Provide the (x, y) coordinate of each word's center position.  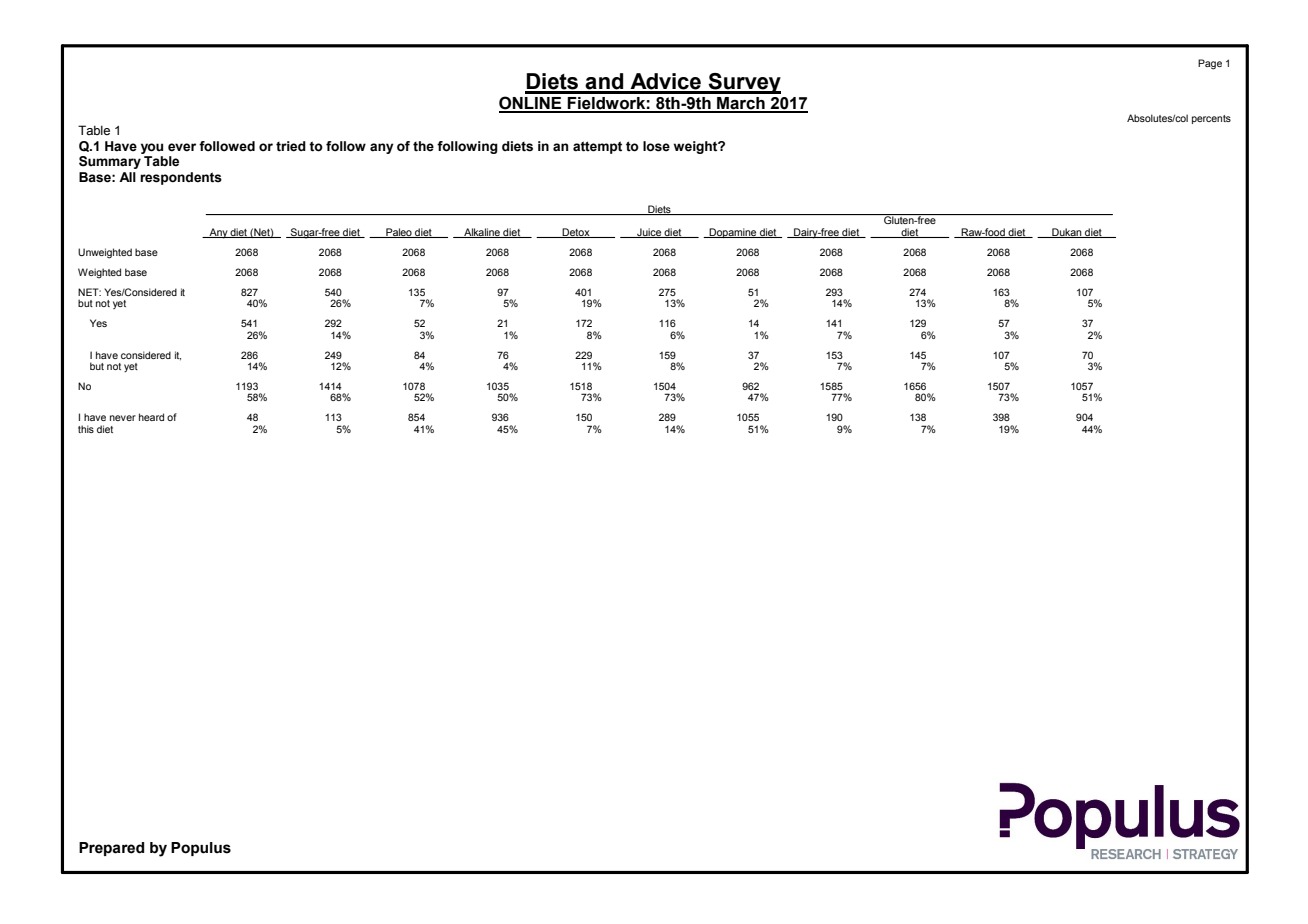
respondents (181, 178)
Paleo (399, 233)
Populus (201, 849)
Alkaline (482, 233)
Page (1210, 64)
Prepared (111, 849)
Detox (576, 233)
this (86, 429)
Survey (743, 83)
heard (151, 417)
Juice (649, 233)
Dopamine (733, 233)
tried (291, 146)
